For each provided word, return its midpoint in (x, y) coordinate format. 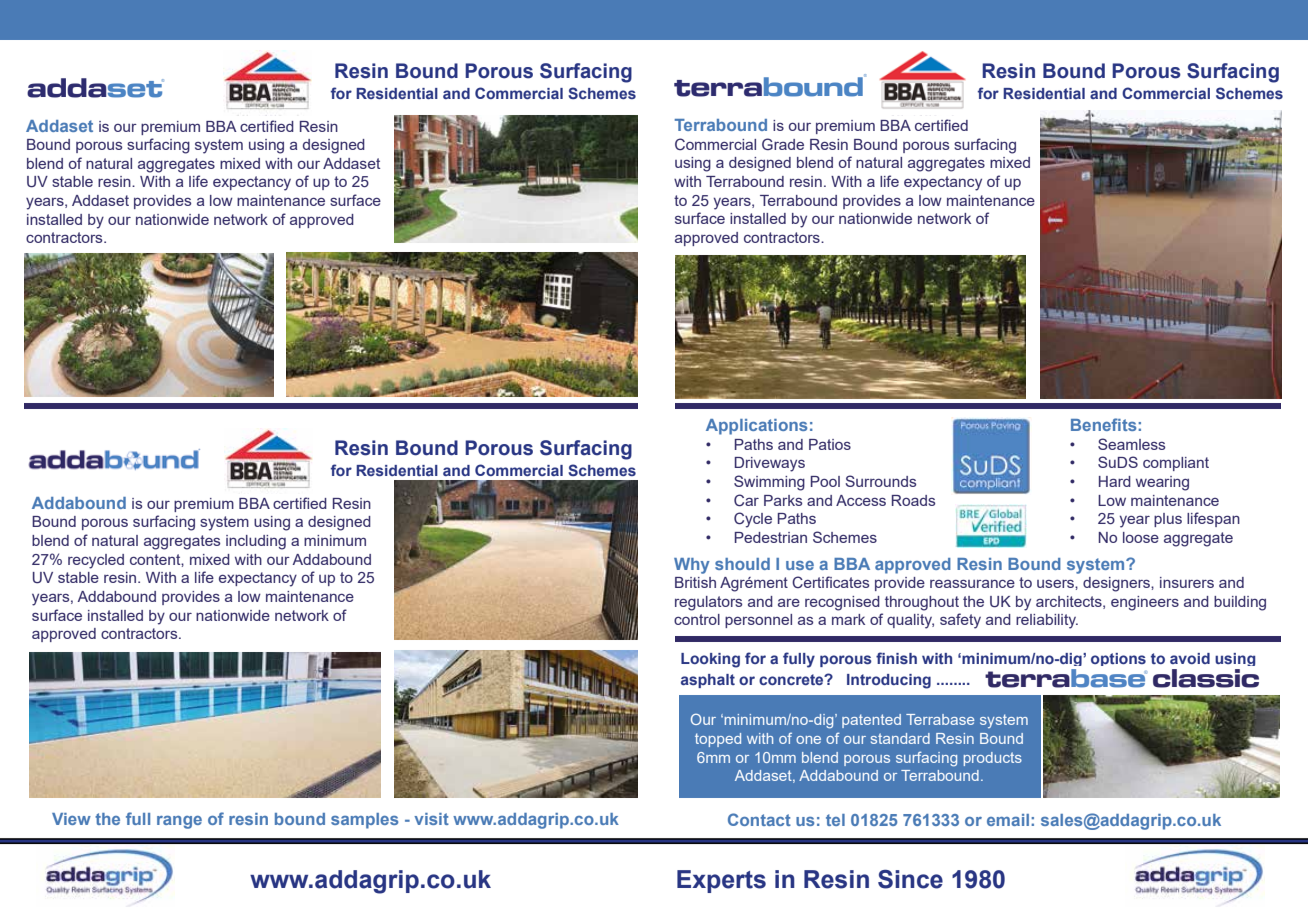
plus (1168, 520)
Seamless (1131, 444)
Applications (756, 427)
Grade (783, 144)
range (179, 822)
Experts (721, 881)
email (1008, 820)
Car (746, 500)
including (256, 542)
